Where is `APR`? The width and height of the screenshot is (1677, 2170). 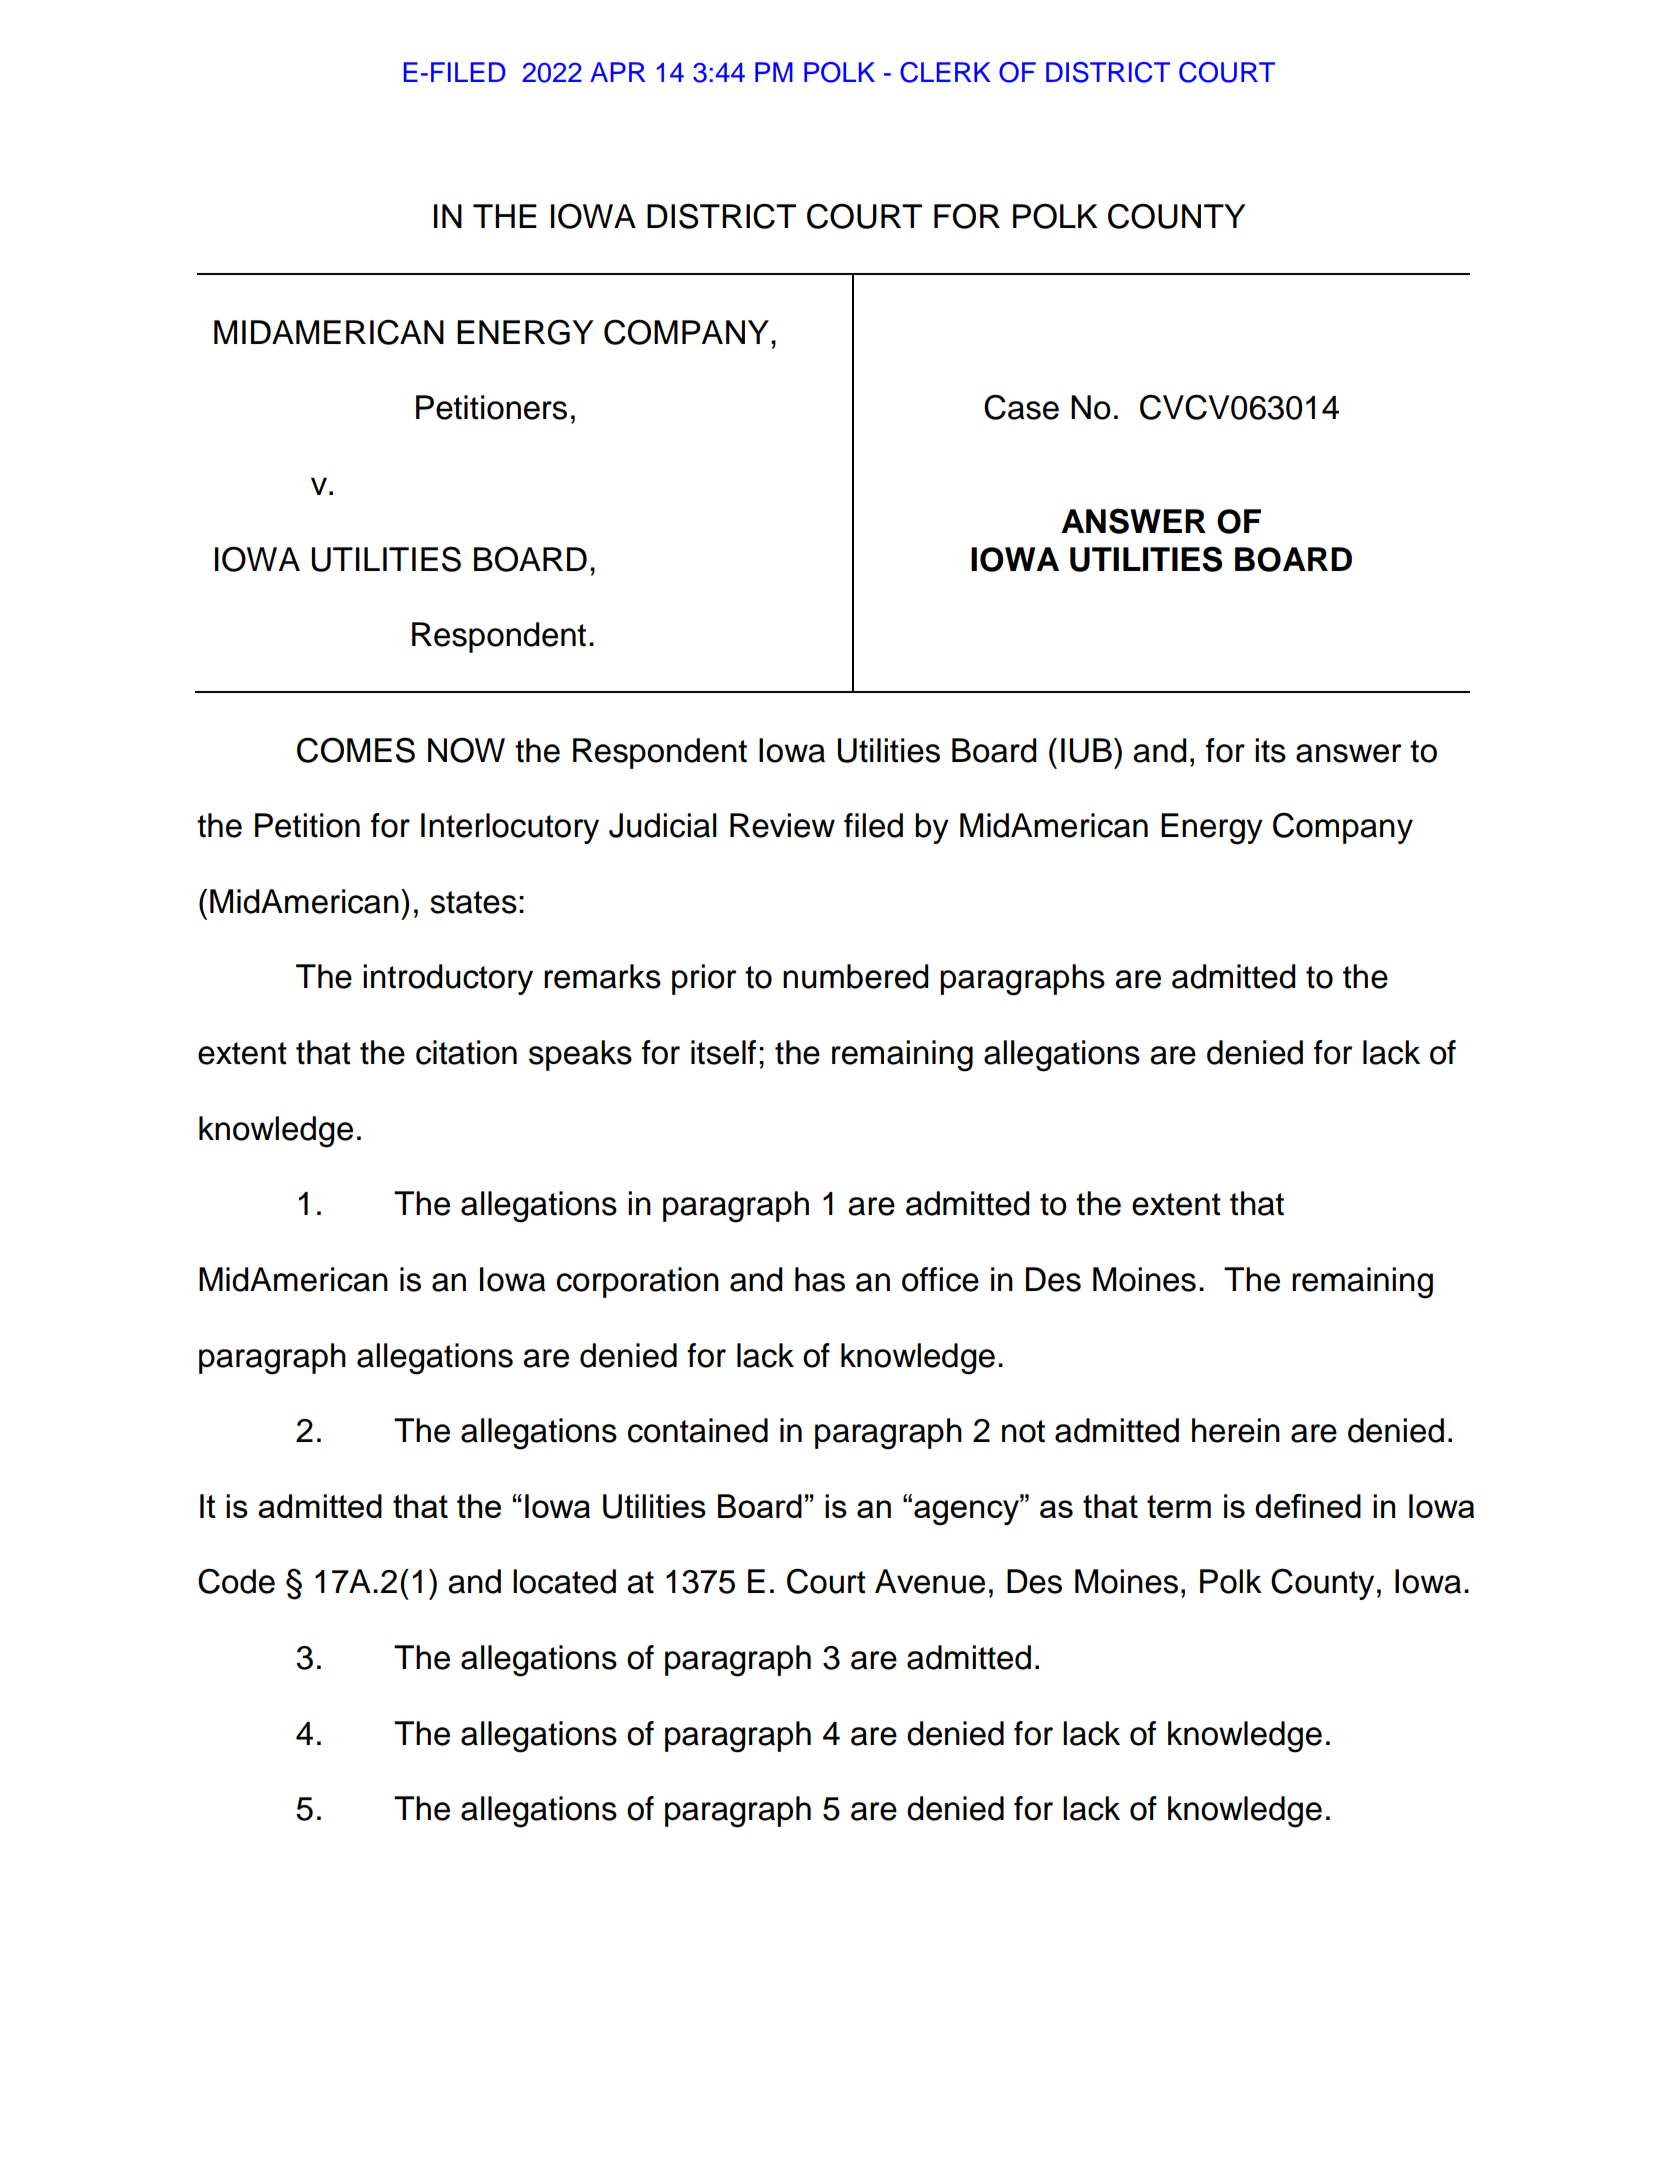
APR is located at coordinates (618, 72).
